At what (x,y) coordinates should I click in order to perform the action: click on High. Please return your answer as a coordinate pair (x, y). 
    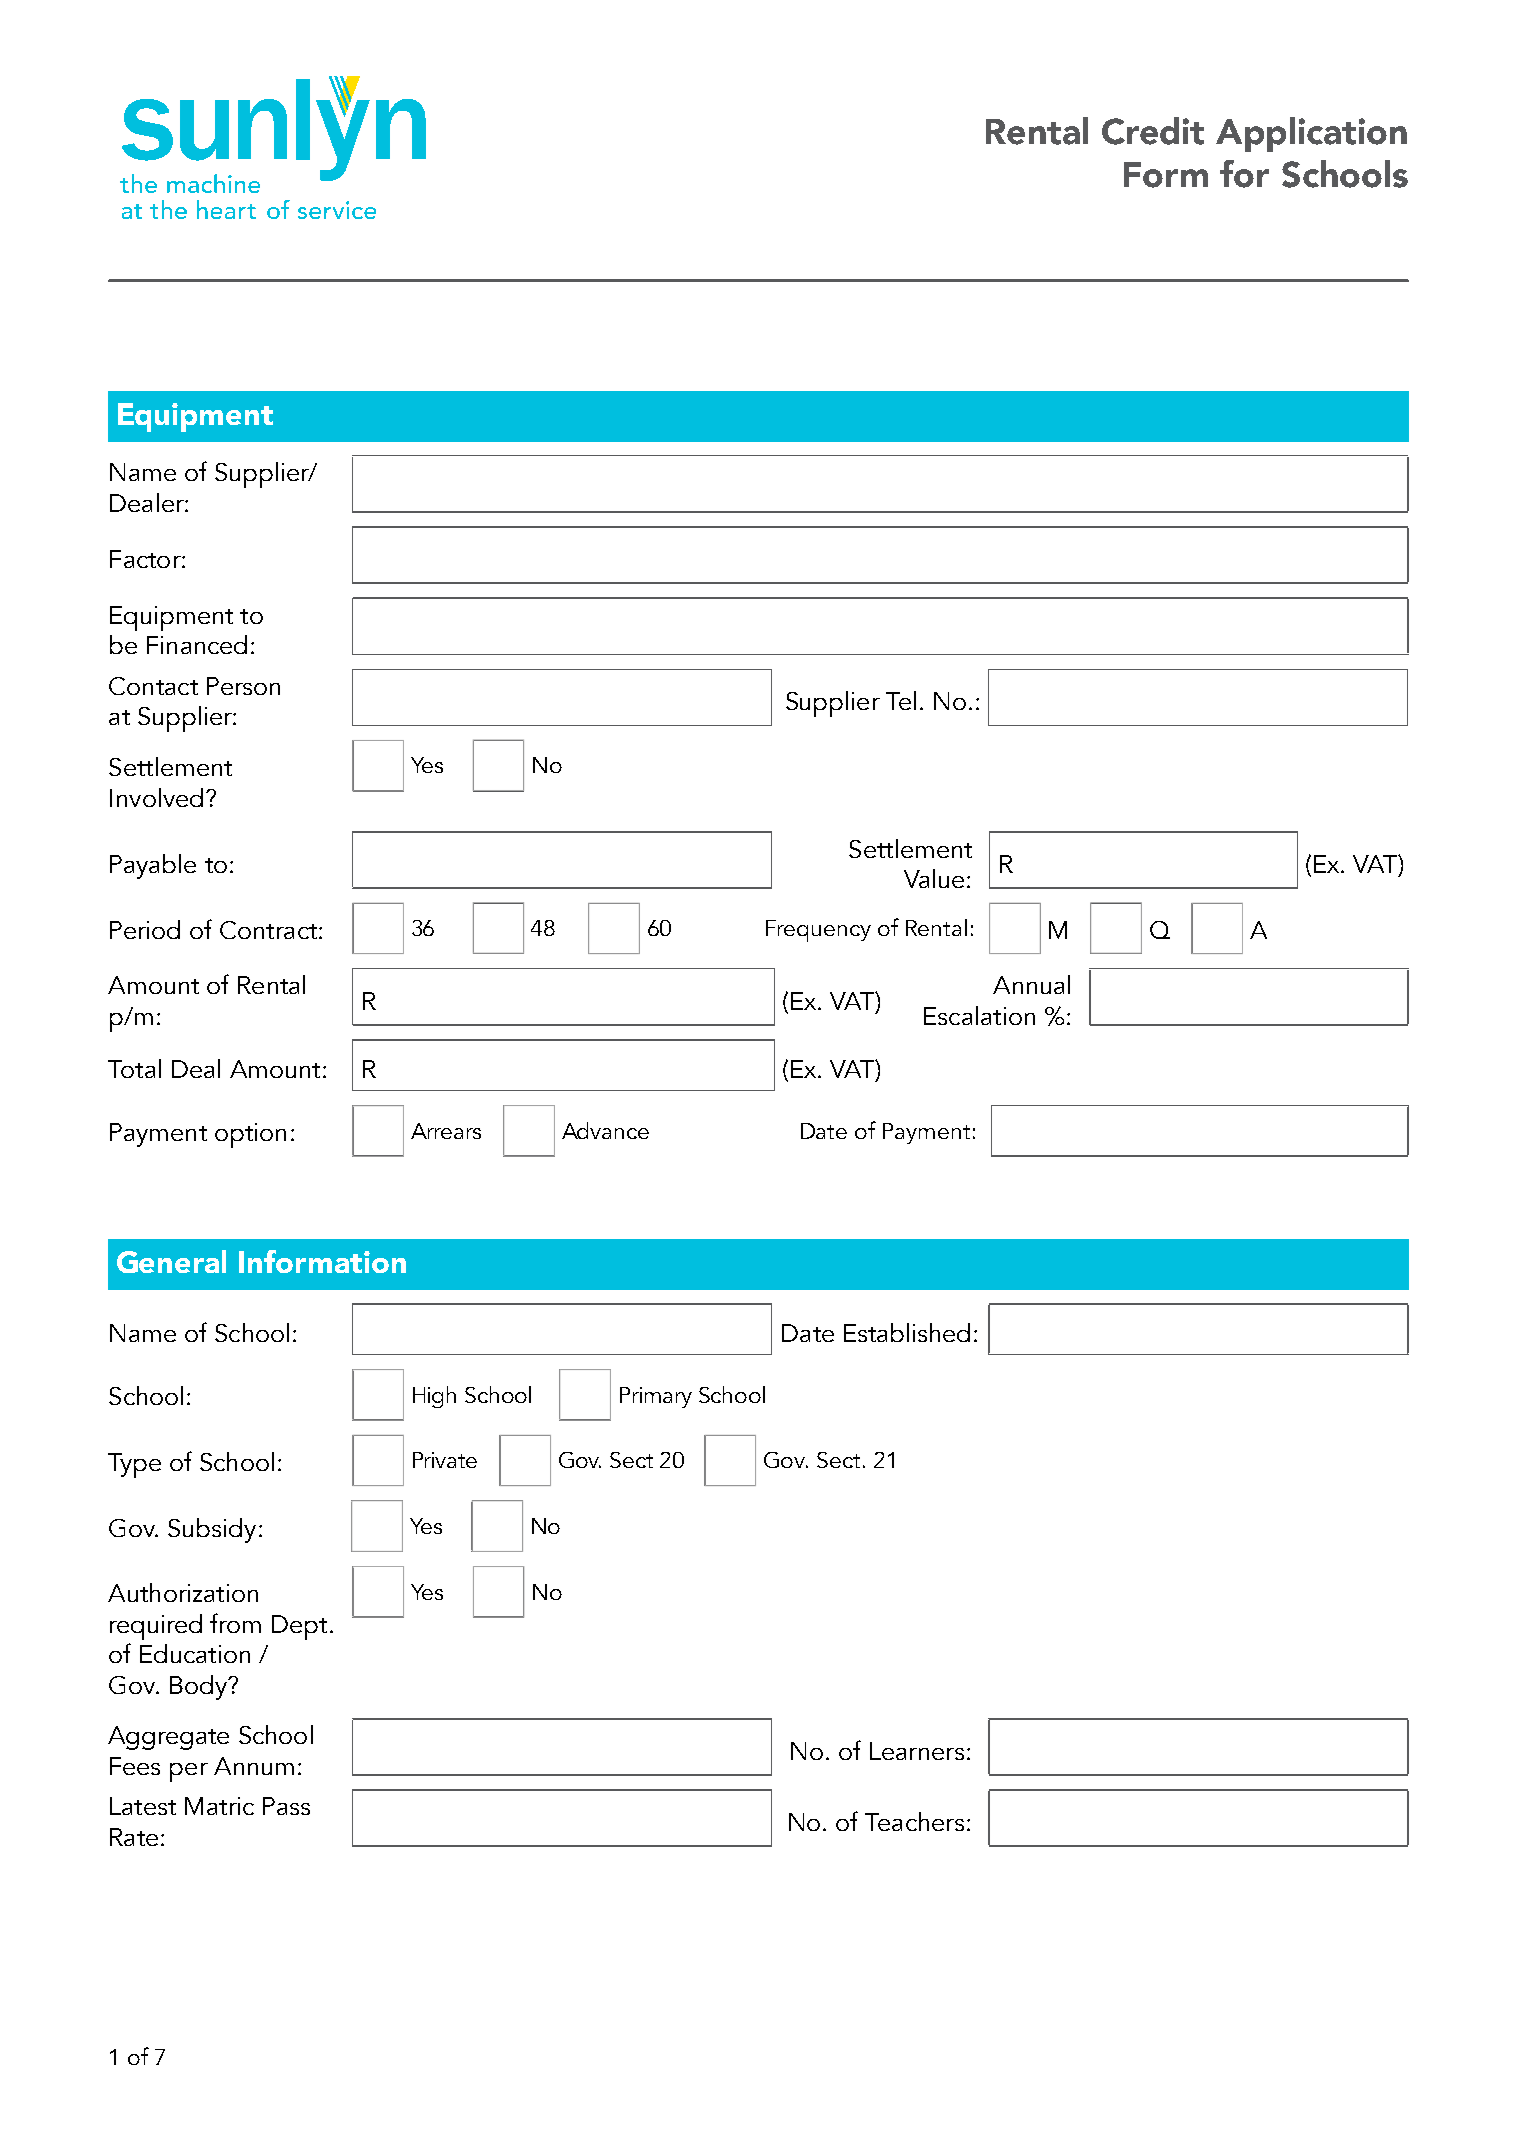
    Looking at the image, I should click on (434, 1397).
